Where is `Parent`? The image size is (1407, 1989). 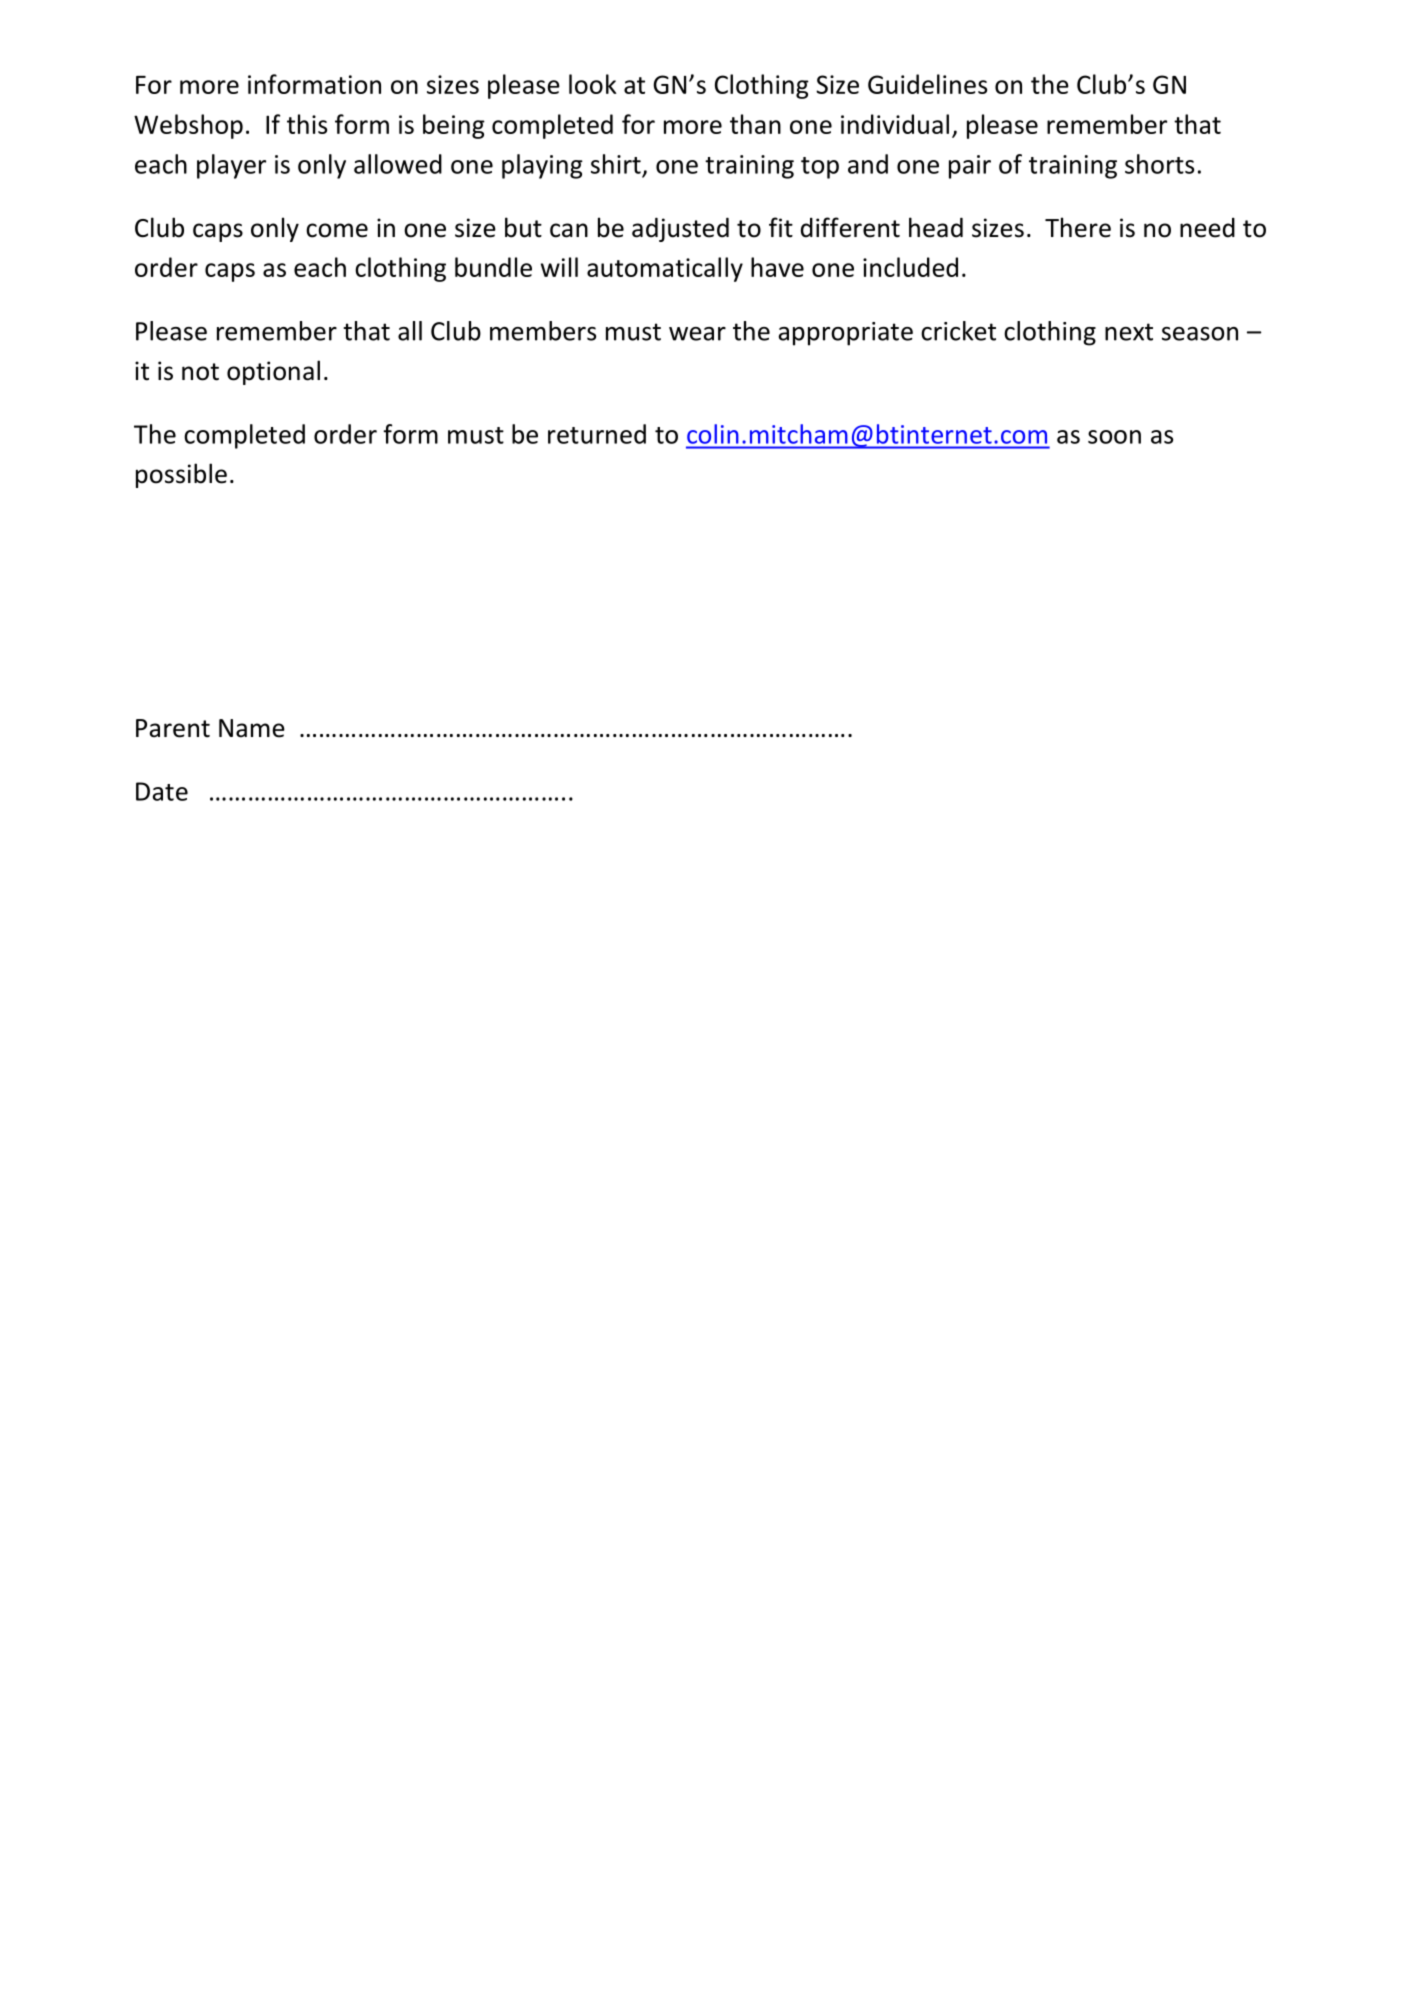 Parent is located at coordinates (173, 728).
